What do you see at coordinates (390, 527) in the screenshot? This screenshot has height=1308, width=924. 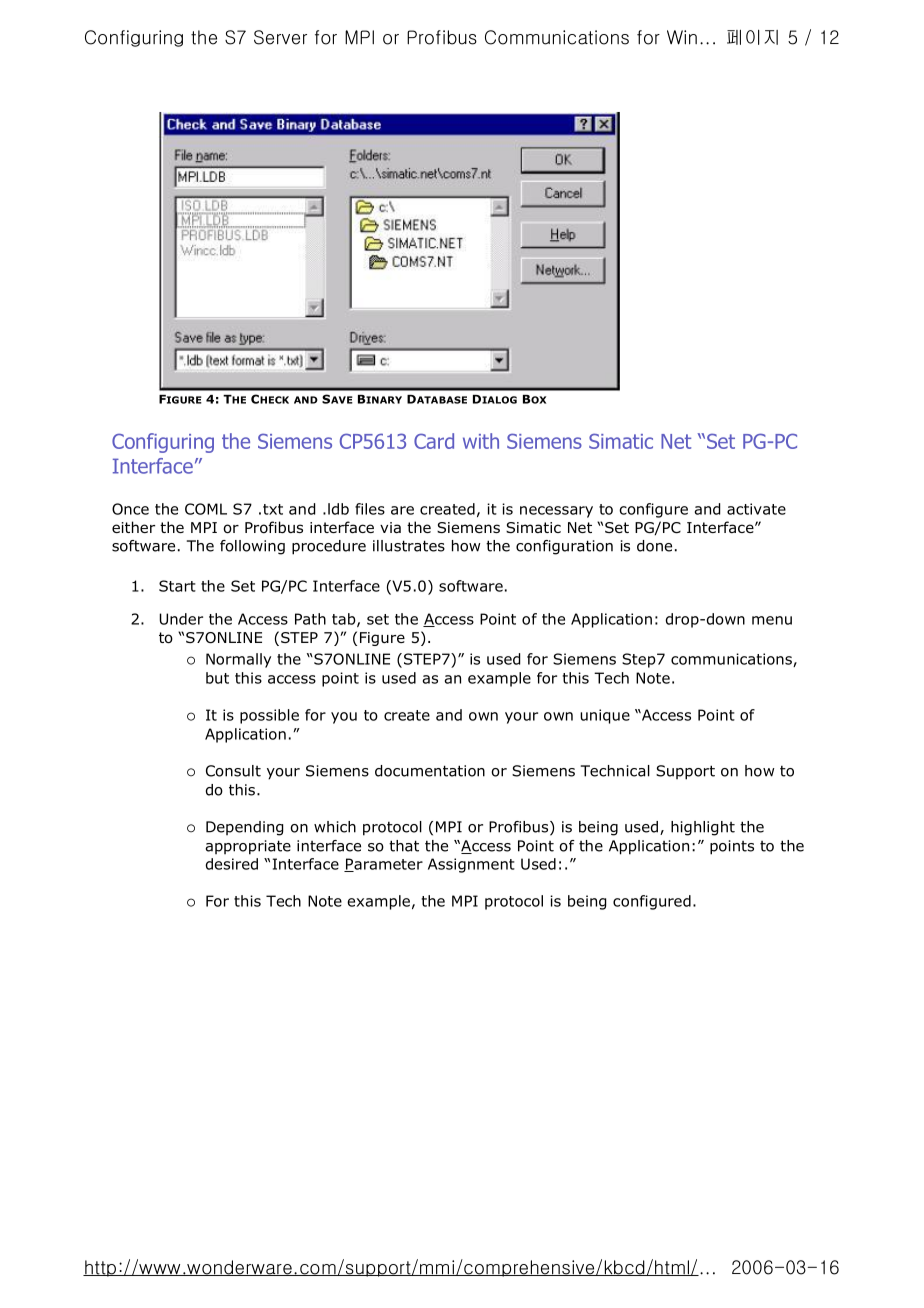 I see `via` at bounding box center [390, 527].
